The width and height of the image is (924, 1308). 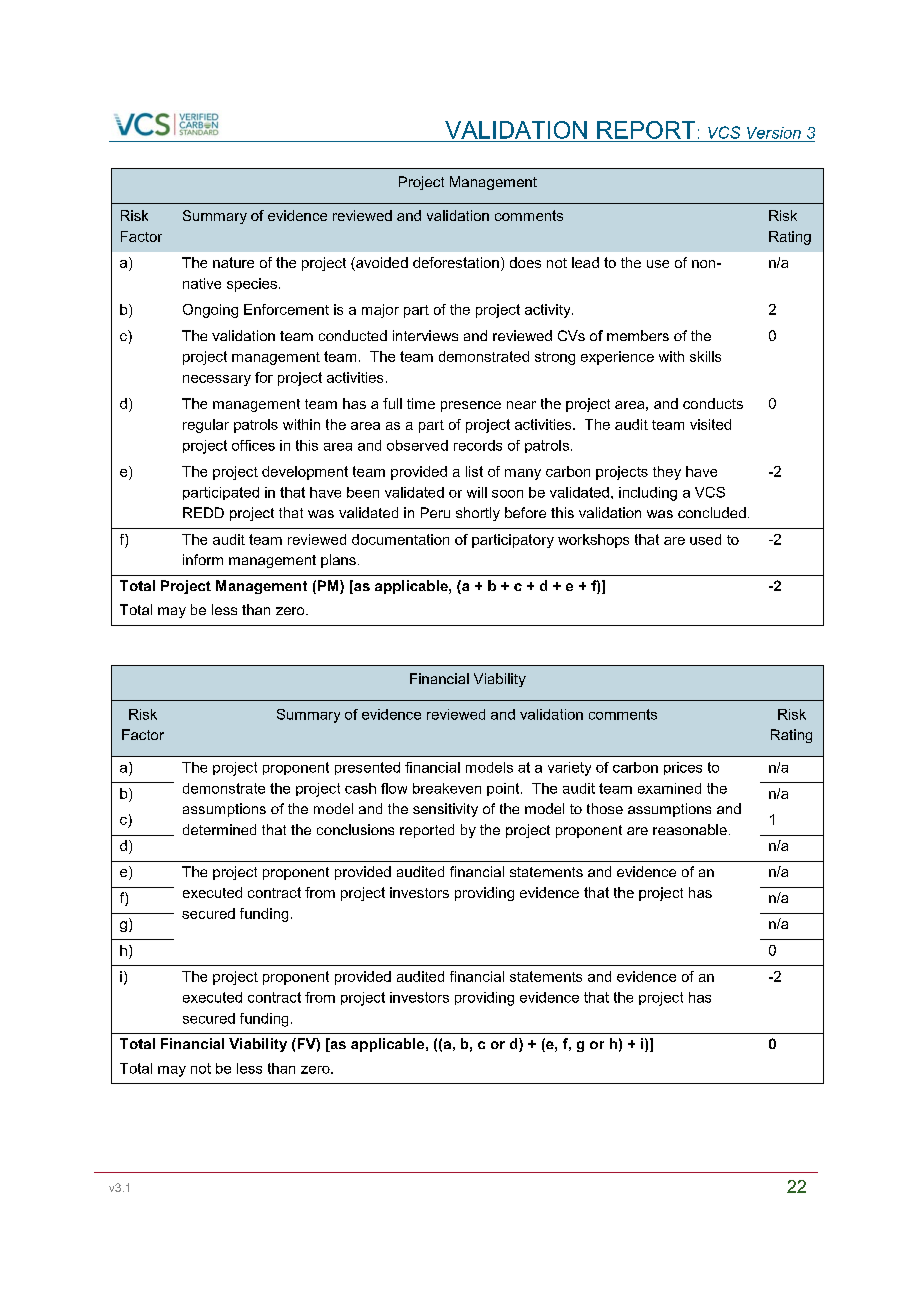 What do you see at coordinates (667, 473) in the image?
I see `they` at bounding box center [667, 473].
